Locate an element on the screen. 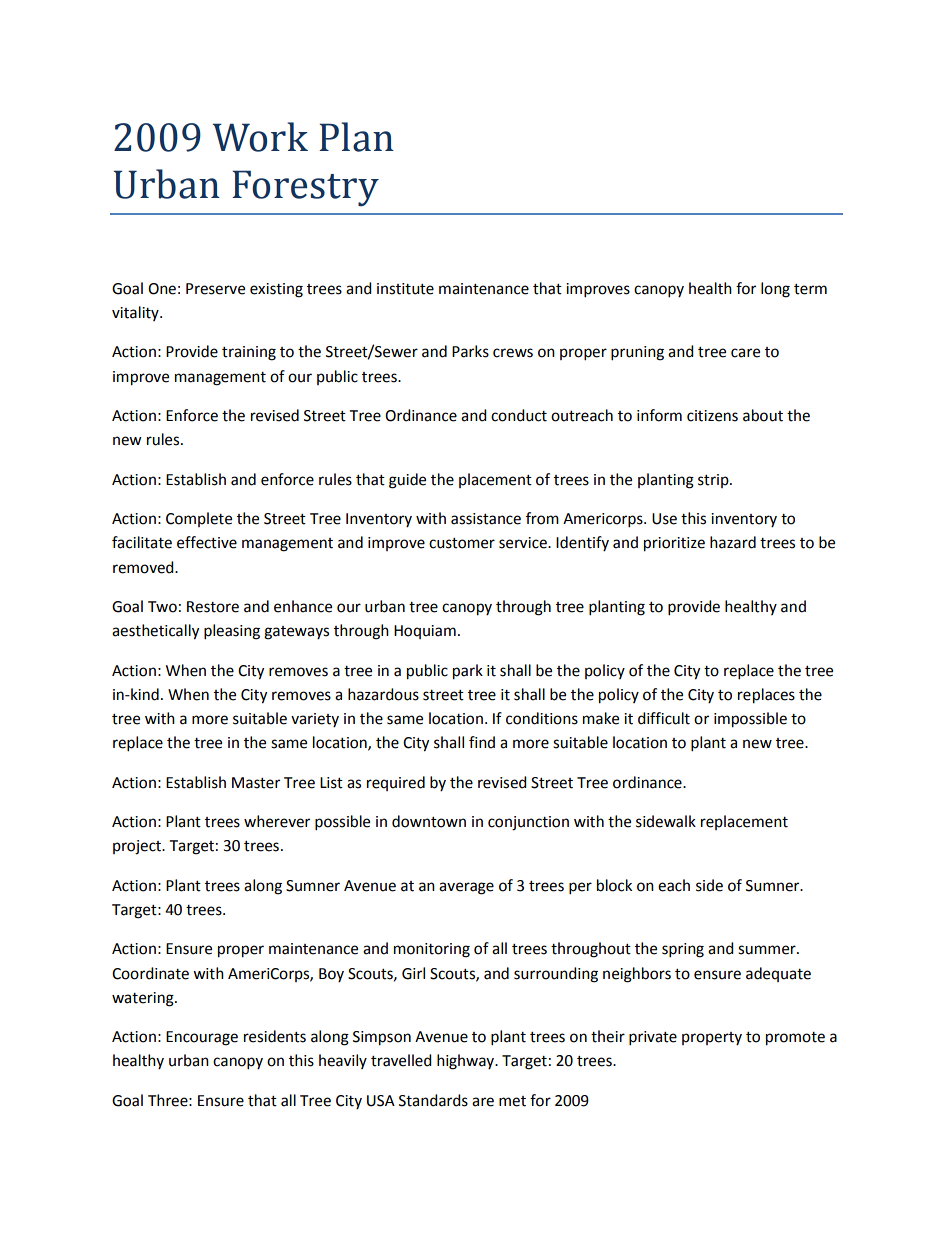 The height and width of the screenshot is (1233, 952). Work is located at coordinates (260, 137).
